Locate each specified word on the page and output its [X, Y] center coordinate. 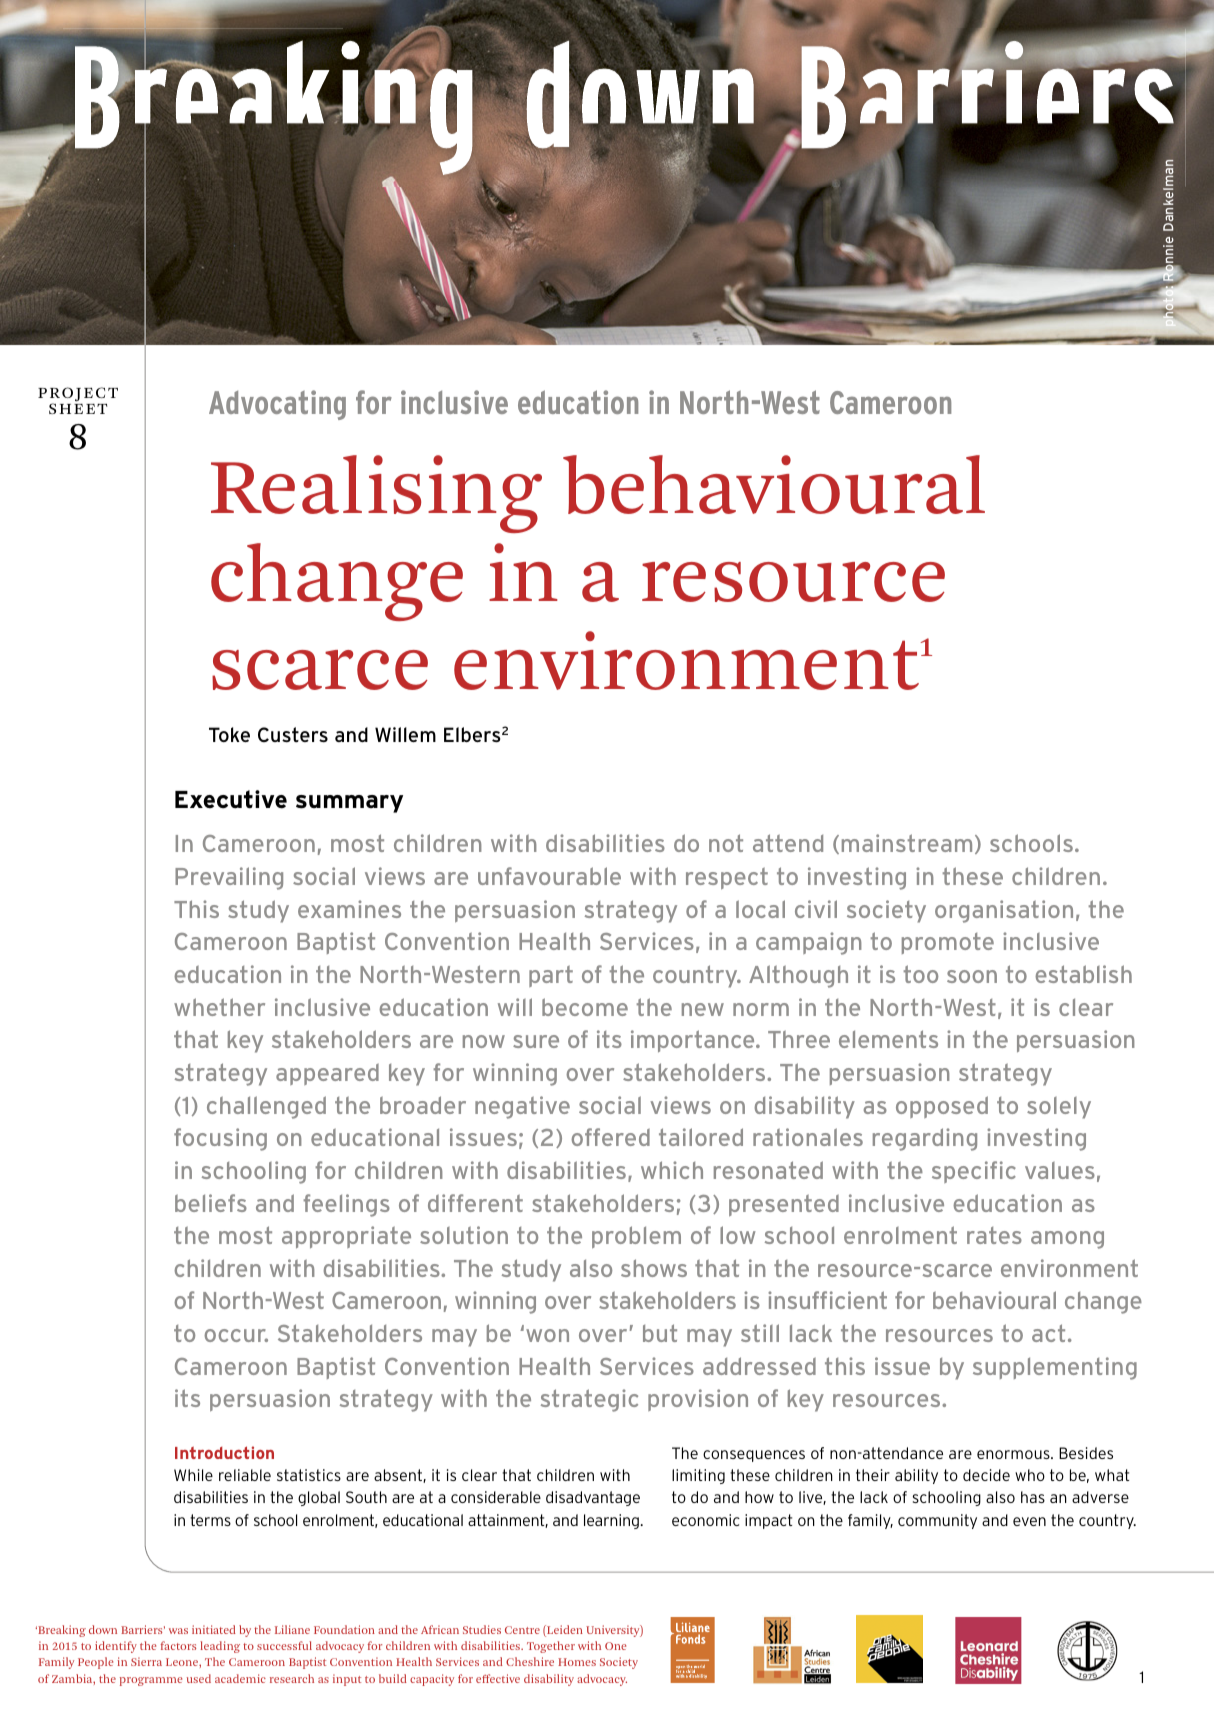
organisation [1004, 911]
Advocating [277, 405]
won [547, 1335]
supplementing [1055, 1368]
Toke [229, 734]
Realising [376, 494]
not [726, 843]
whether [219, 1007]
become [585, 1007]
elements [888, 1039]
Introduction [224, 1452]
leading [220, 1647]
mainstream [907, 843]
